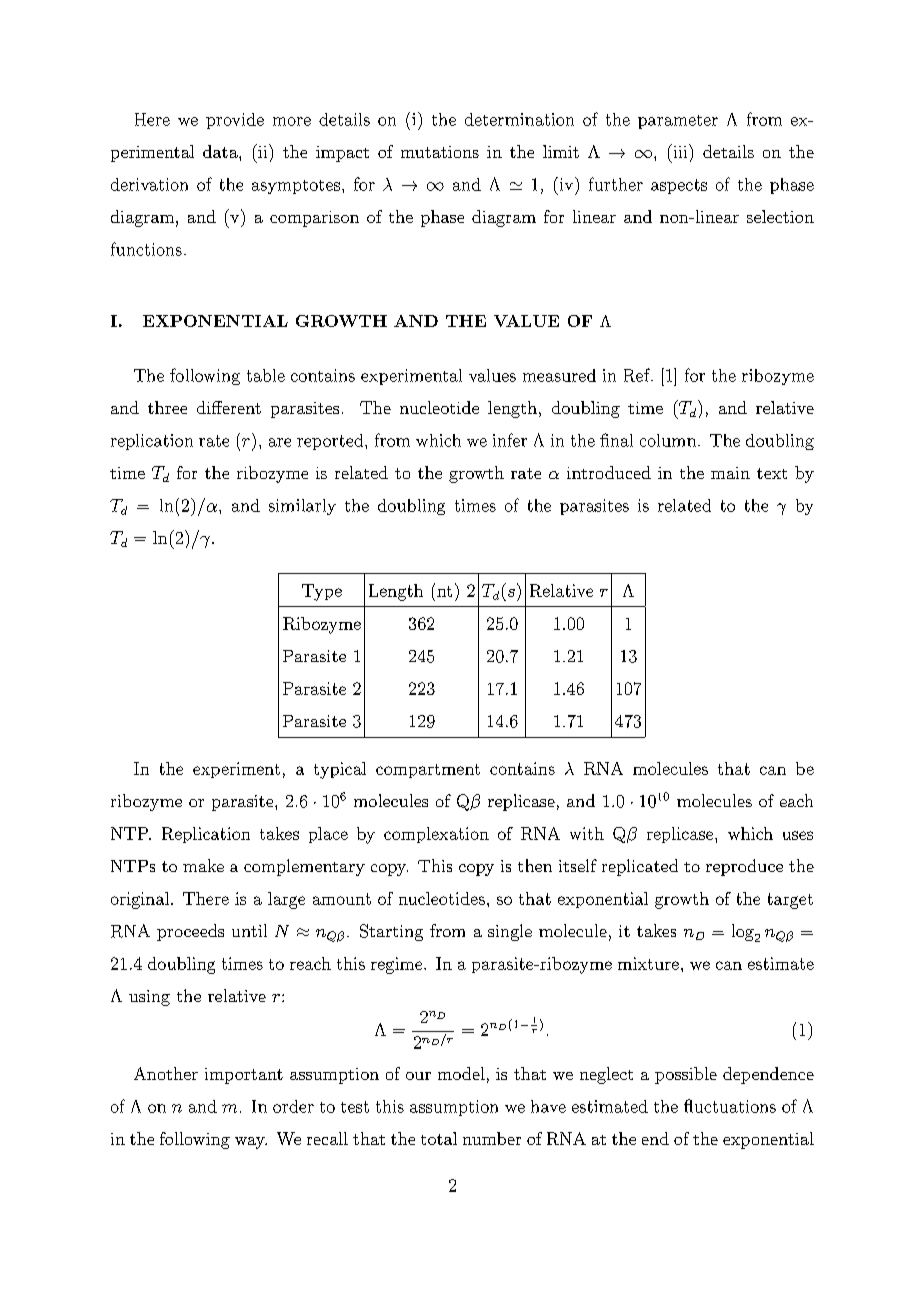 The width and height of the screenshot is (924, 1308). Describe the element at coordinates (251, 1143) in the screenshot. I see `way` at that location.
